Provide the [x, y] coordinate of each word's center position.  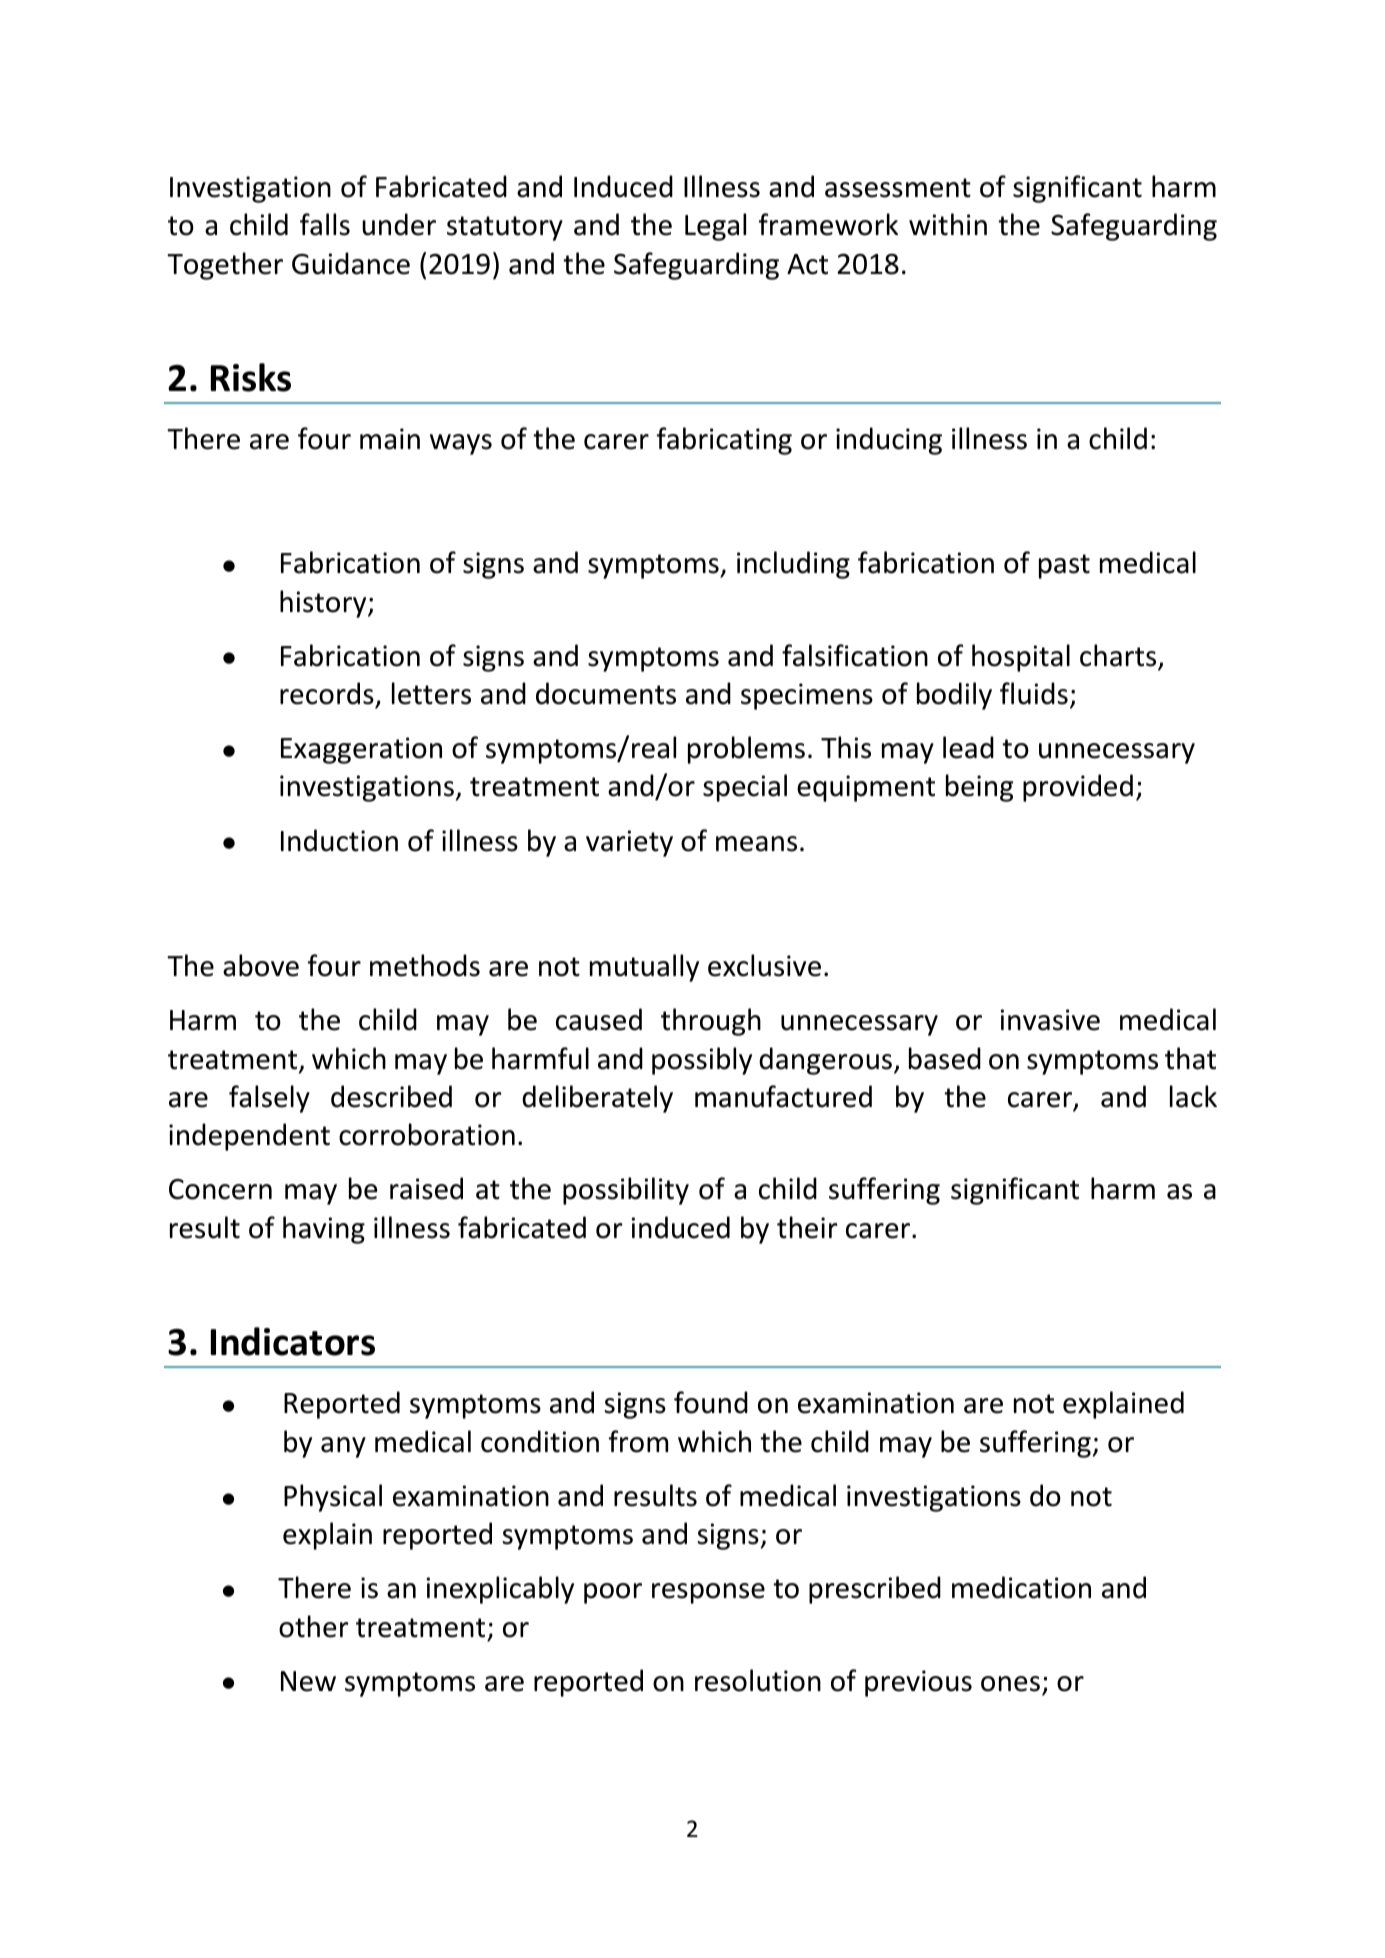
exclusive [764, 965]
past [1064, 566]
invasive [1050, 1020]
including [793, 565]
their [807, 1227]
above [261, 965]
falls [325, 224]
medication [1021, 1587]
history [324, 604]
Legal [715, 227]
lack [1193, 1096]
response [708, 1593]
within [948, 224]
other [314, 1626]
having [324, 1230]
